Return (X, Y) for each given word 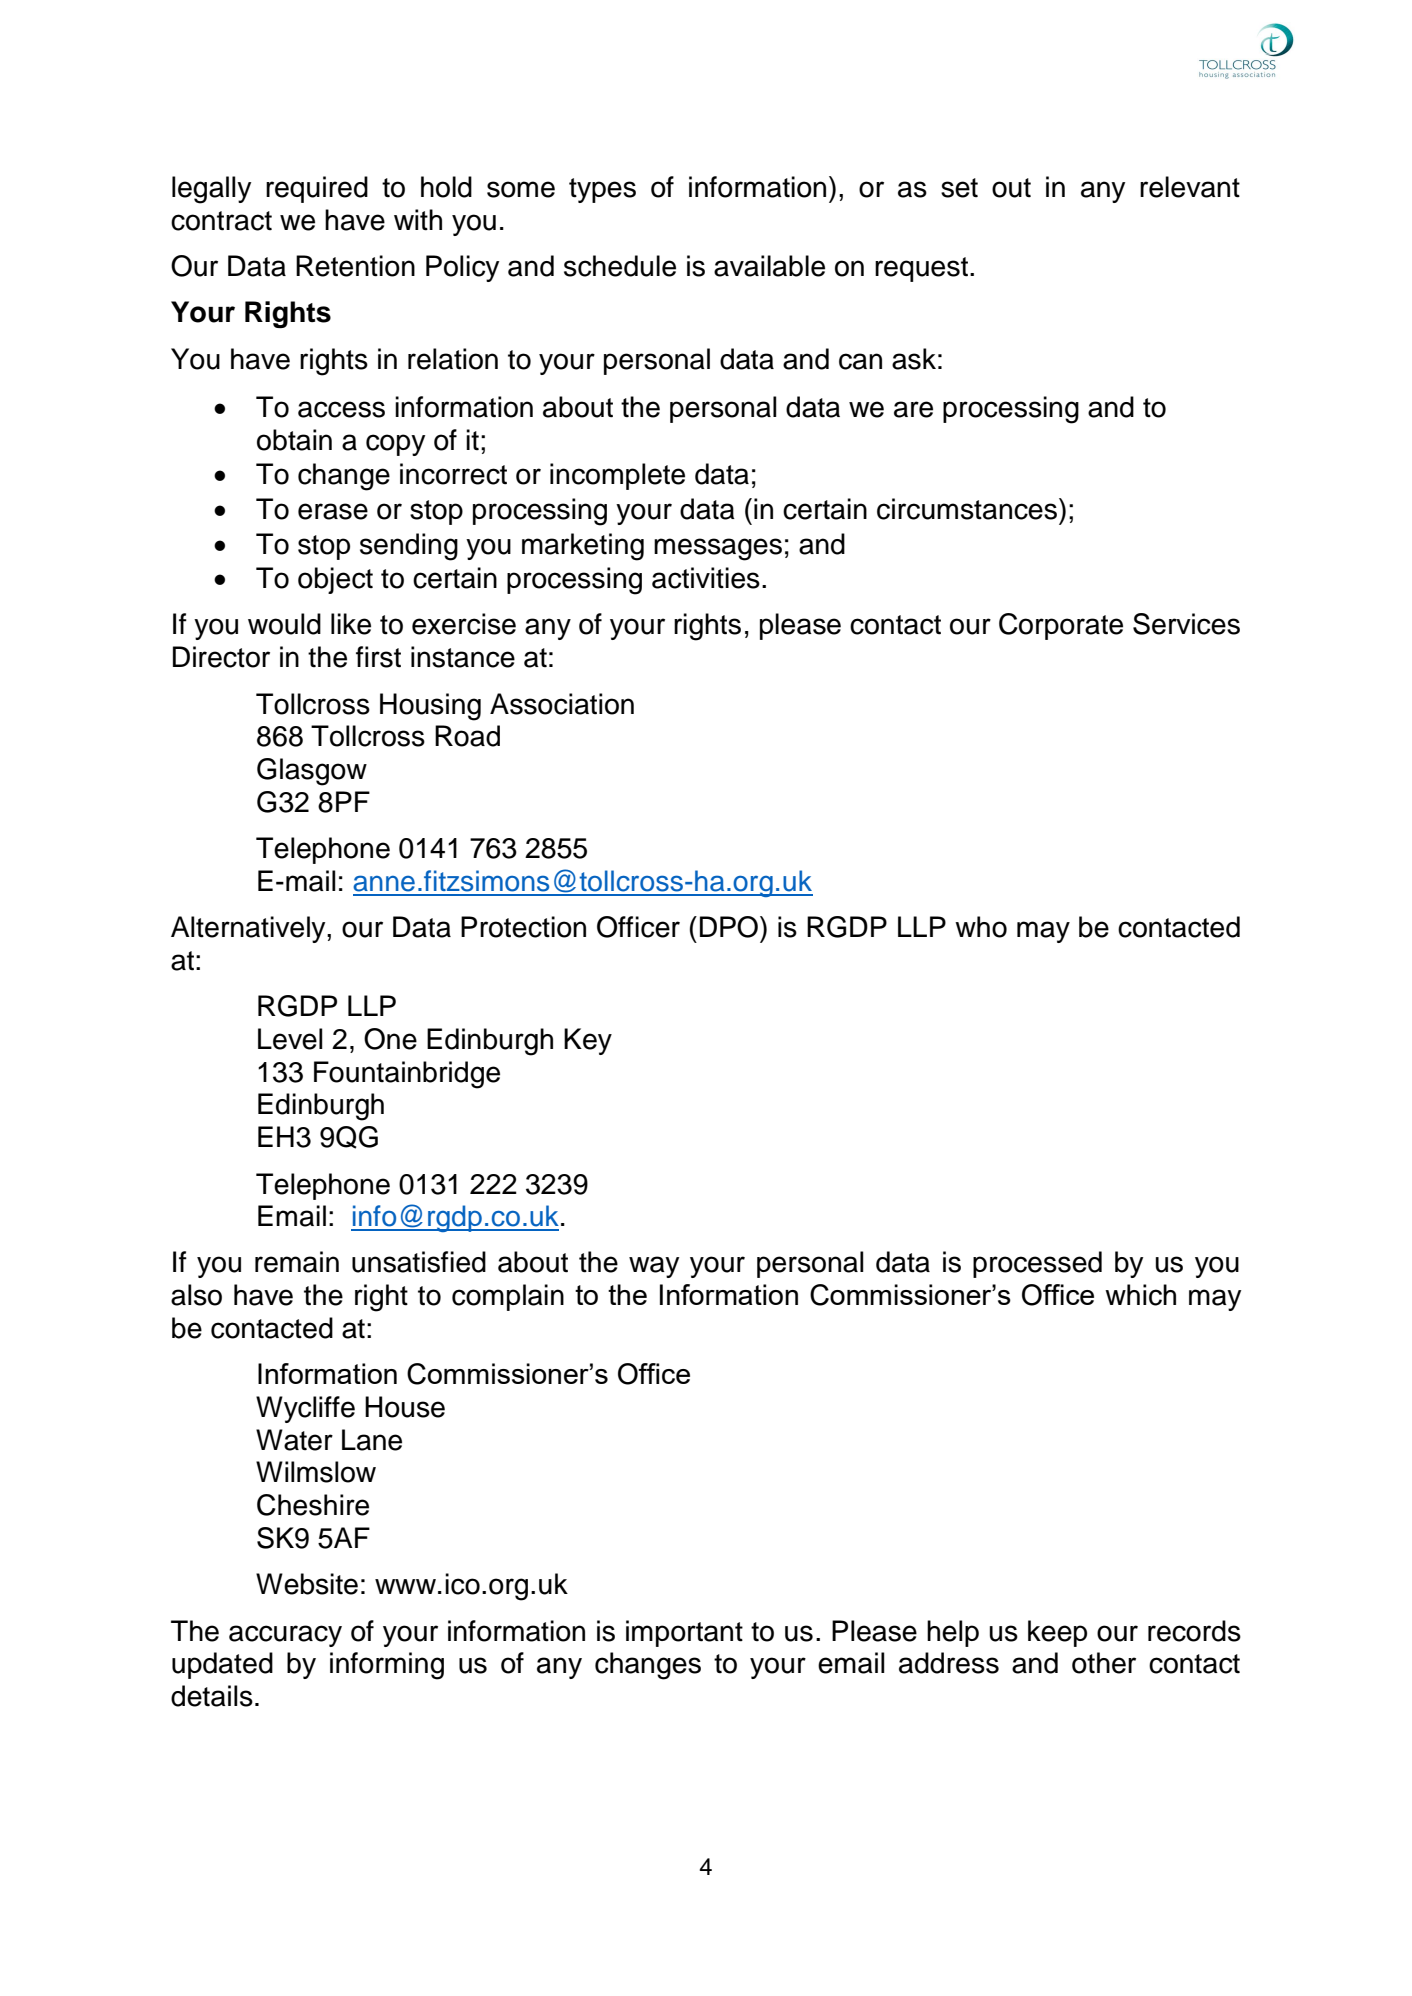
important (684, 1633)
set (959, 188)
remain (297, 1262)
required (317, 189)
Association (562, 704)
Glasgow (312, 772)
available (769, 266)
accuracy (285, 1636)
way (654, 1267)
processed (1037, 1264)
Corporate (1061, 626)
